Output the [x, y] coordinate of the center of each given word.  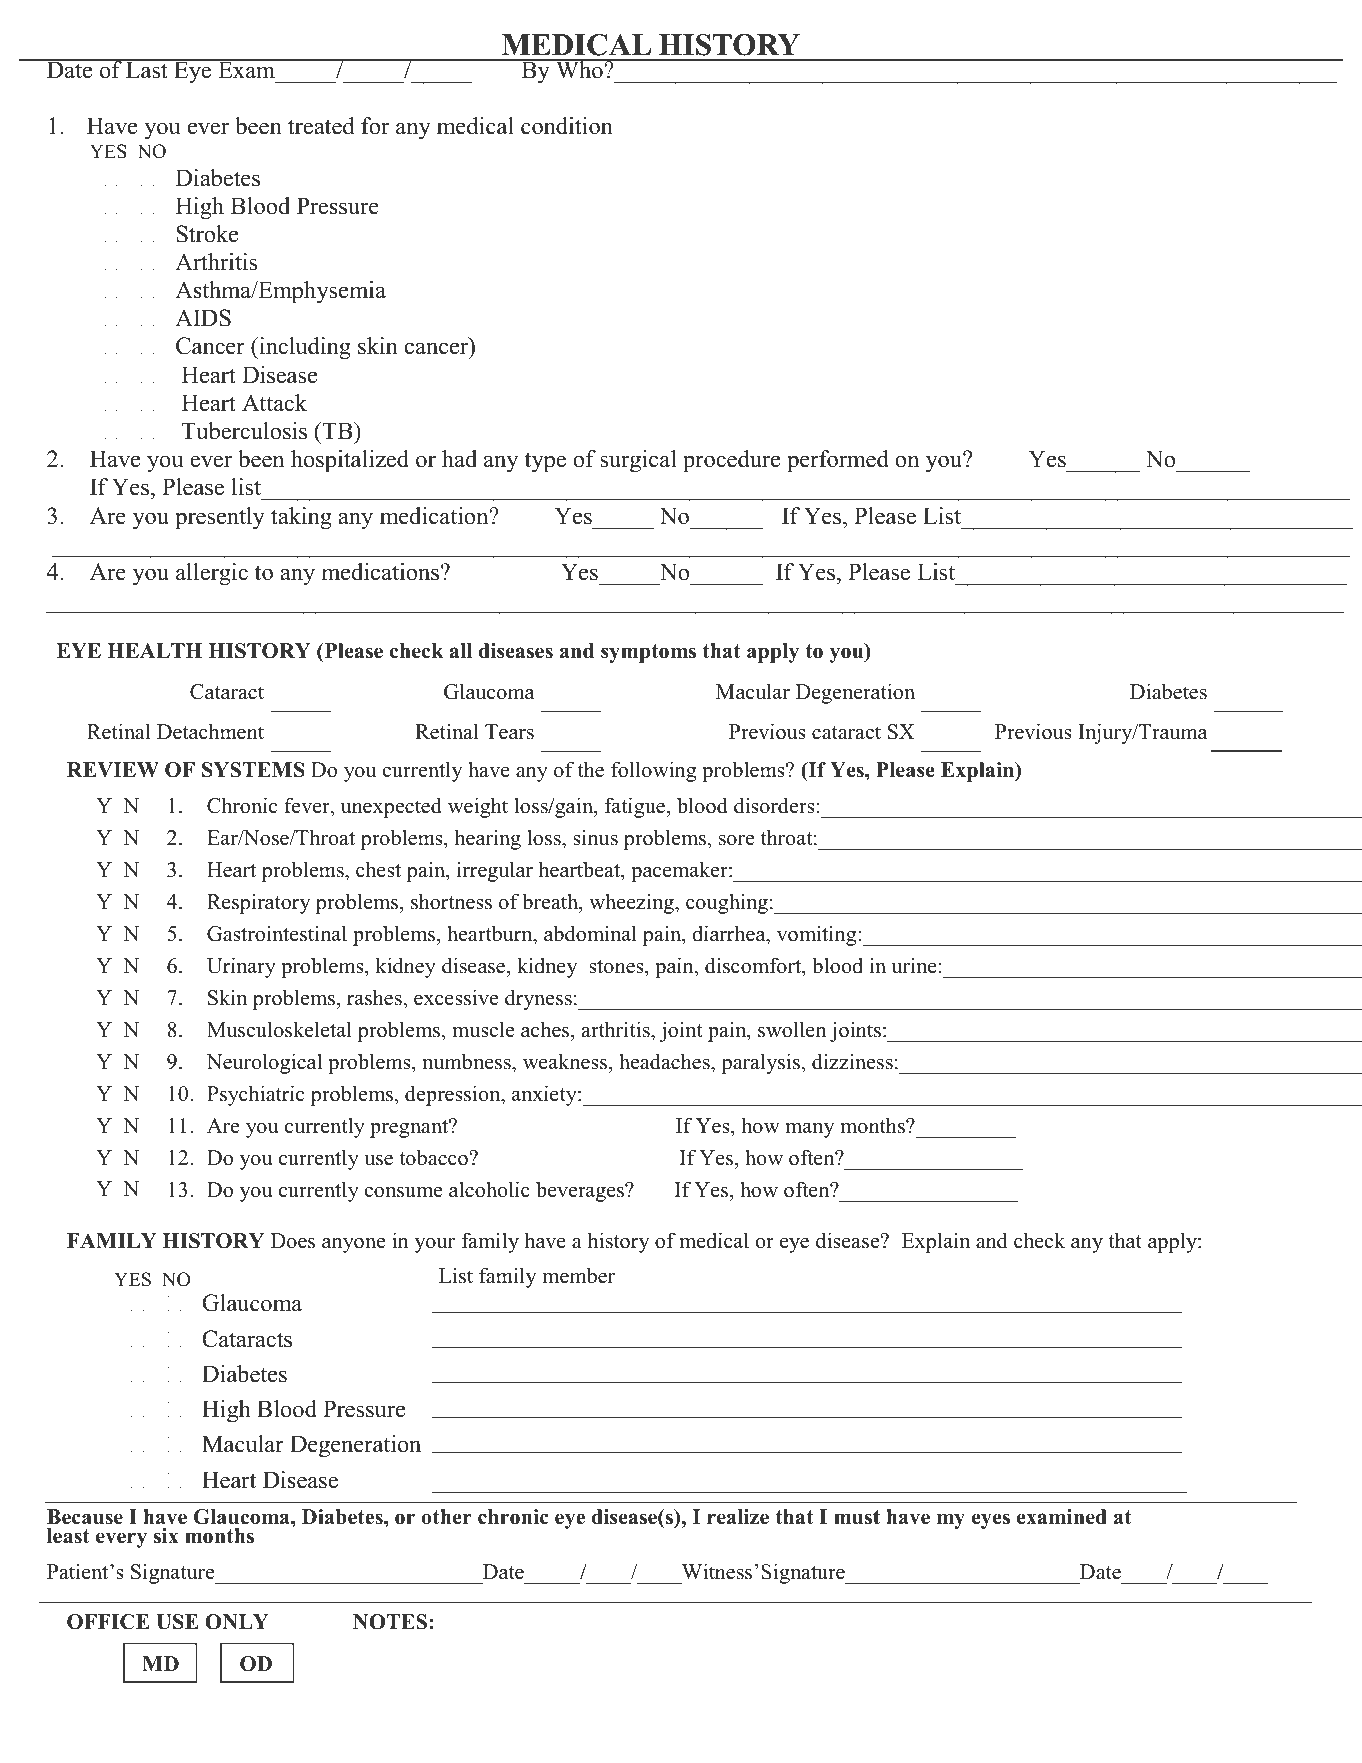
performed [838, 461]
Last [147, 69]
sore [736, 840]
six [166, 1536]
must [857, 1517]
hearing [488, 839]
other [447, 1517]
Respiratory [259, 903]
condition [567, 126]
